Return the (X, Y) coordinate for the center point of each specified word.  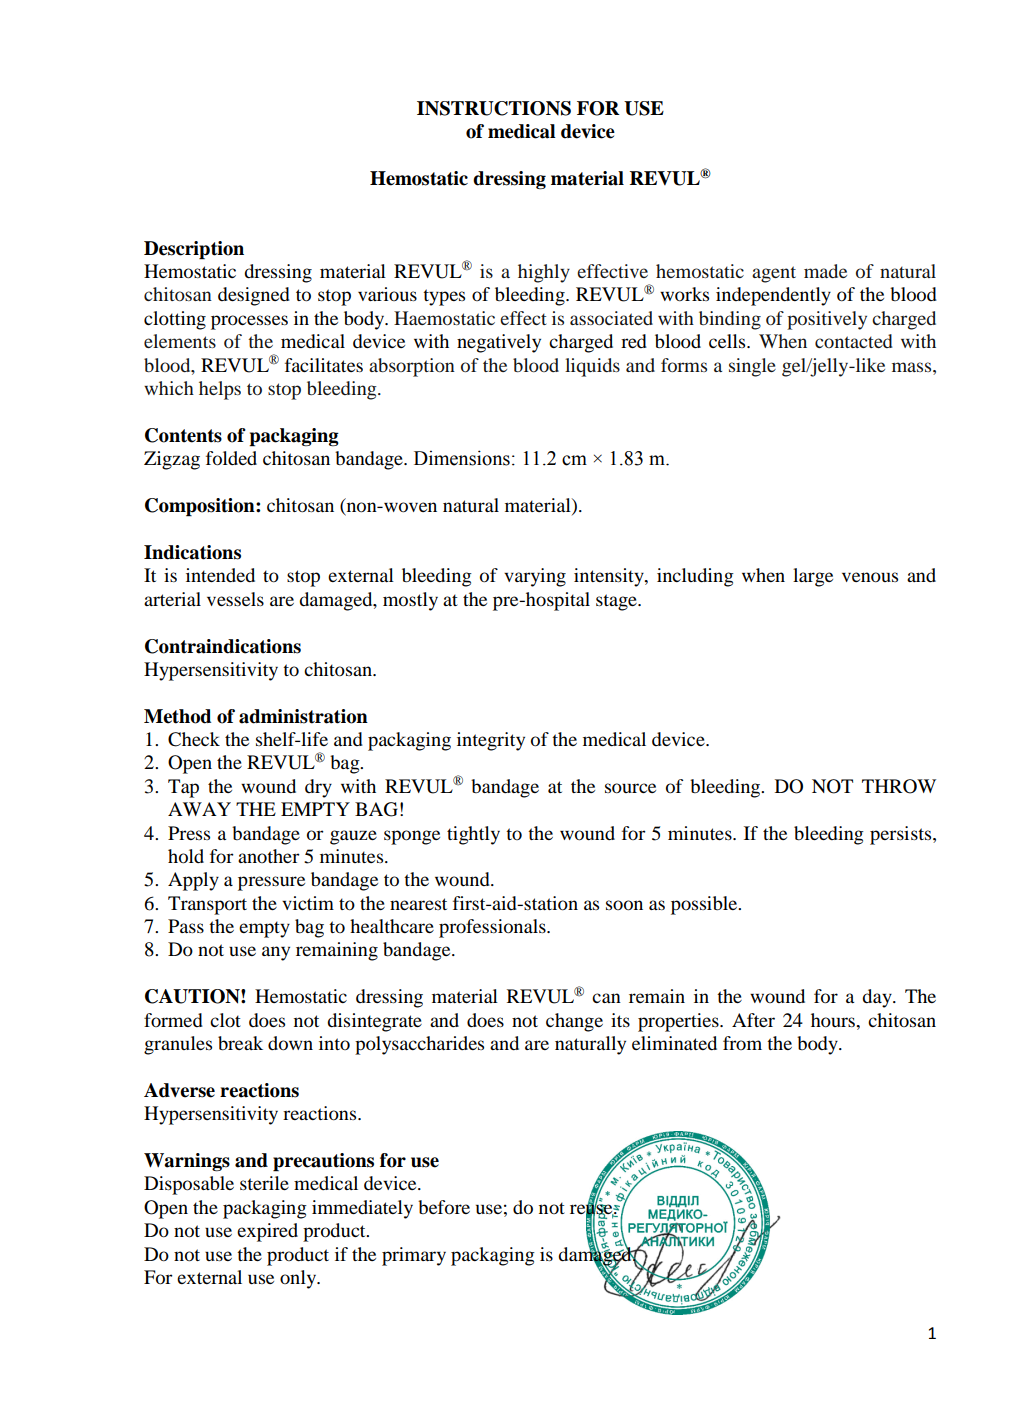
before (444, 1207)
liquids (592, 367)
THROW (899, 786)
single (752, 367)
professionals (493, 928)
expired (267, 1232)
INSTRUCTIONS (494, 108)
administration (303, 716)
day (878, 998)
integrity (491, 741)
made (825, 271)
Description (194, 250)
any (276, 953)
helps (220, 390)
